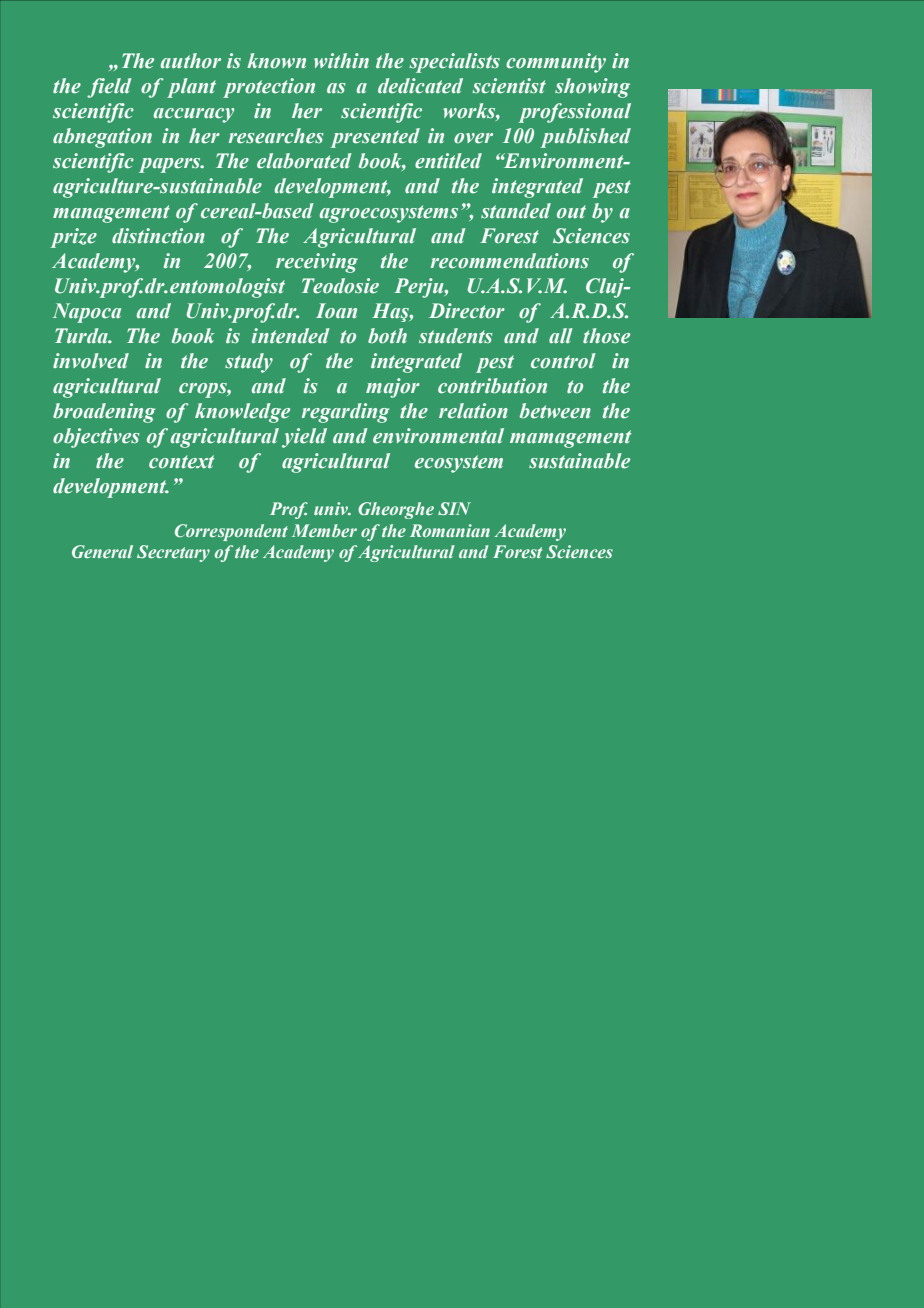 The height and width of the screenshot is (1308, 924). I want to click on both, so click(387, 336).
